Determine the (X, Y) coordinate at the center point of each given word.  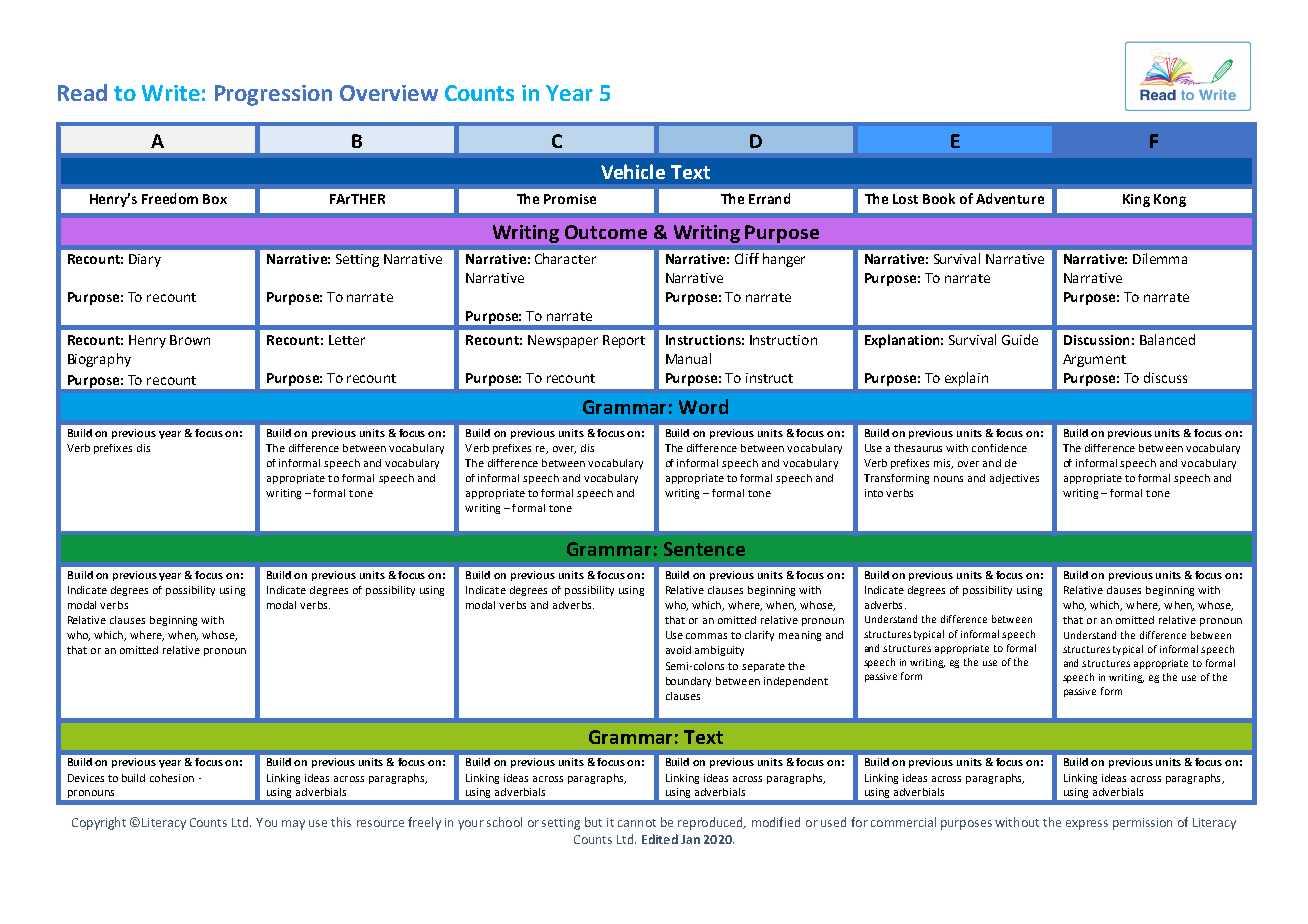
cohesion (172, 778)
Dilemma (1160, 258)
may (293, 825)
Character (565, 258)
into (874, 493)
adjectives (1014, 479)
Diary (145, 260)
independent (796, 682)
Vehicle (633, 171)
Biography (99, 360)
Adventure (1010, 198)
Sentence (704, 549)
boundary (688, 682)
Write (171, 93)
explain (966, 379)
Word (703, 406)
